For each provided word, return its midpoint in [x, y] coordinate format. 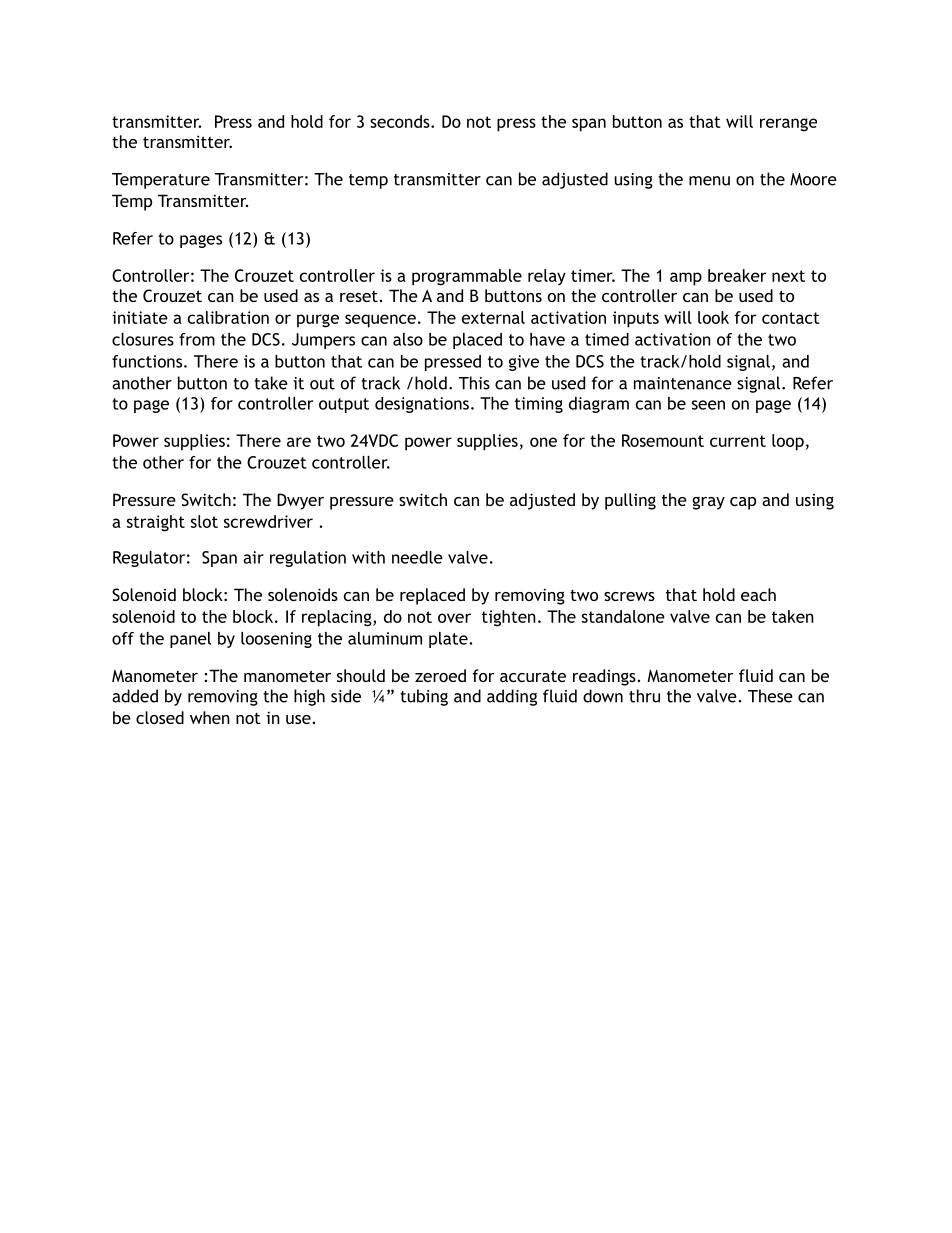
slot [204, 521]
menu [709, 181]
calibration [228, 317]
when [210, 717]
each [758, 594]
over [454, 618]
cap [743, 503]
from [197, 339]
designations [422, 405]
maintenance [683, 383]
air [253, 557]
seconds [401, 121]
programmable [467, 277]
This [474, 383]
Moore [813, 179]
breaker [737, 275]
